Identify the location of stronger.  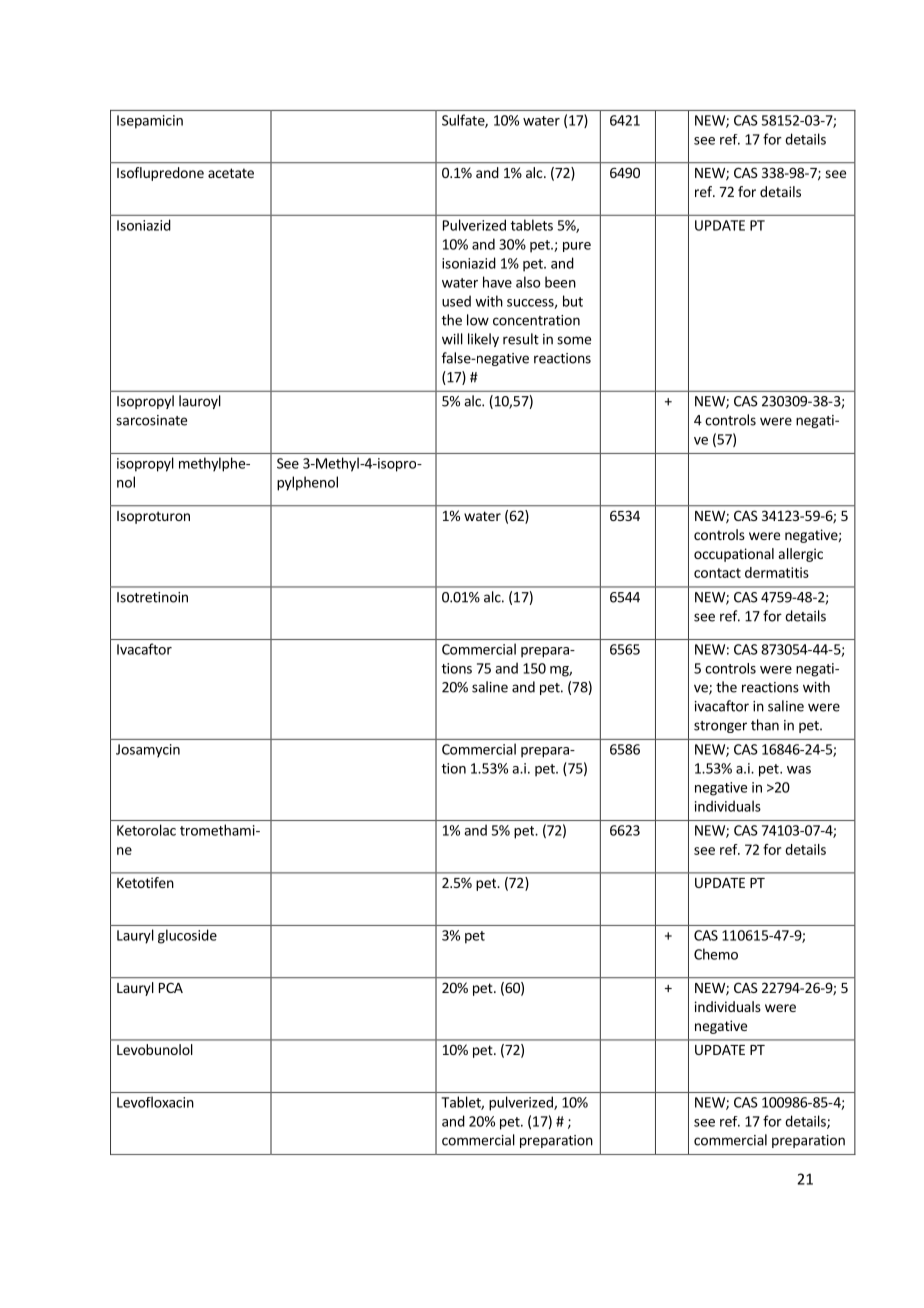
(720, 727).
